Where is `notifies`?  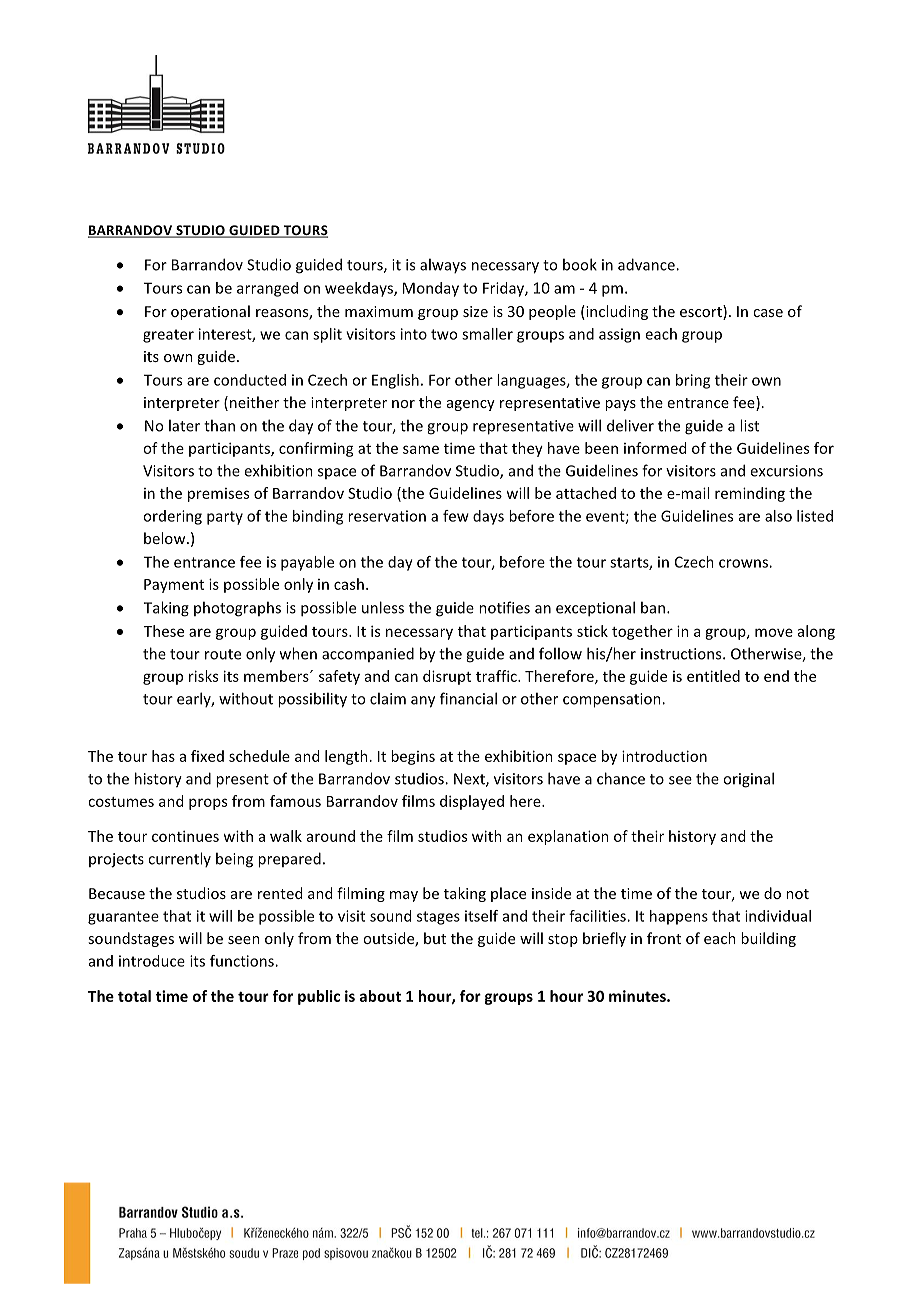
notifies is located at coordinates (504, 607).
